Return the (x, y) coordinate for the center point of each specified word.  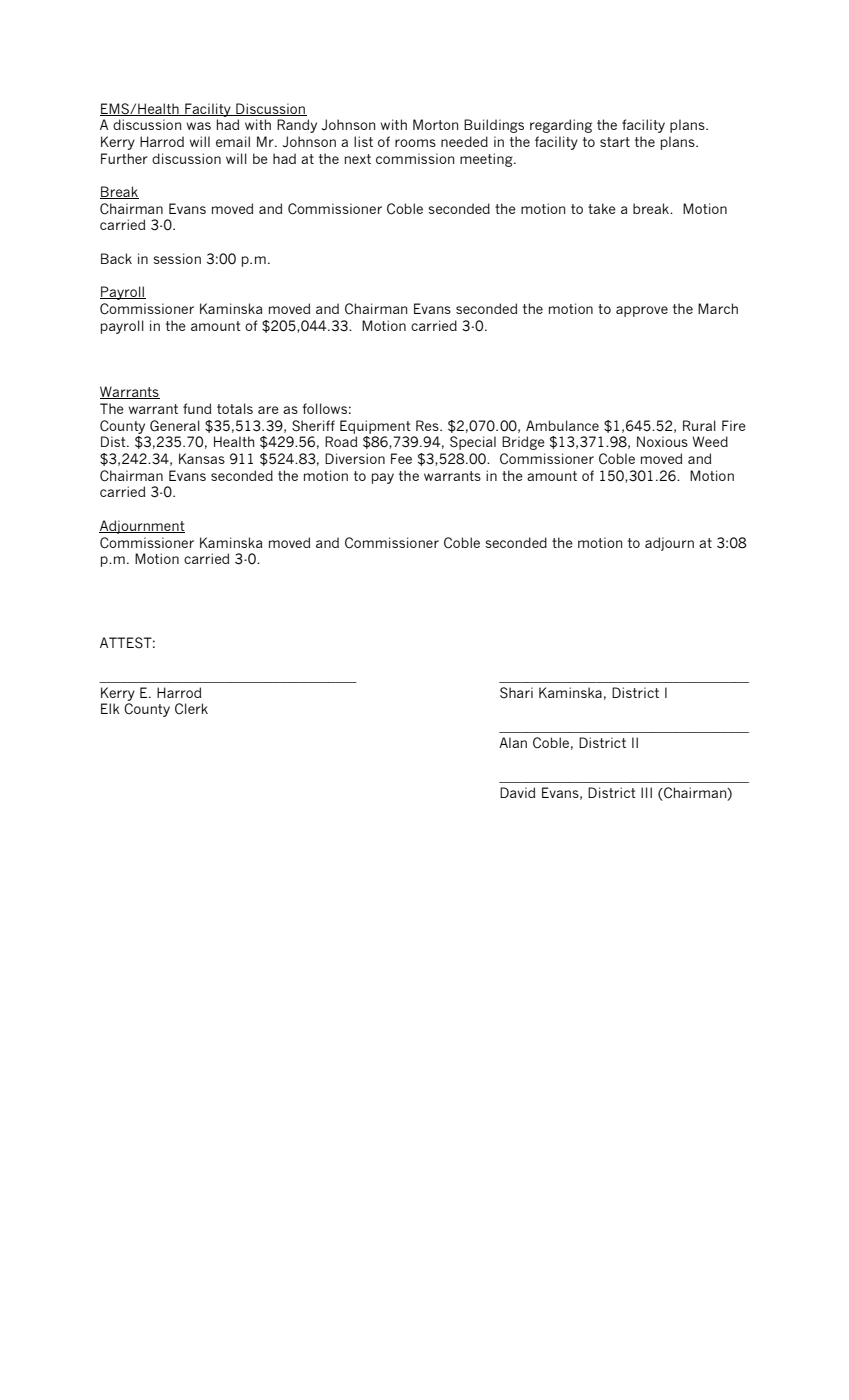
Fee (401, 458)
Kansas (202, 458)
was (198, 126)
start (615, 142)
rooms (415, 143)
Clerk (191, 709)
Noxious (662, 441)
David (517, 792)
